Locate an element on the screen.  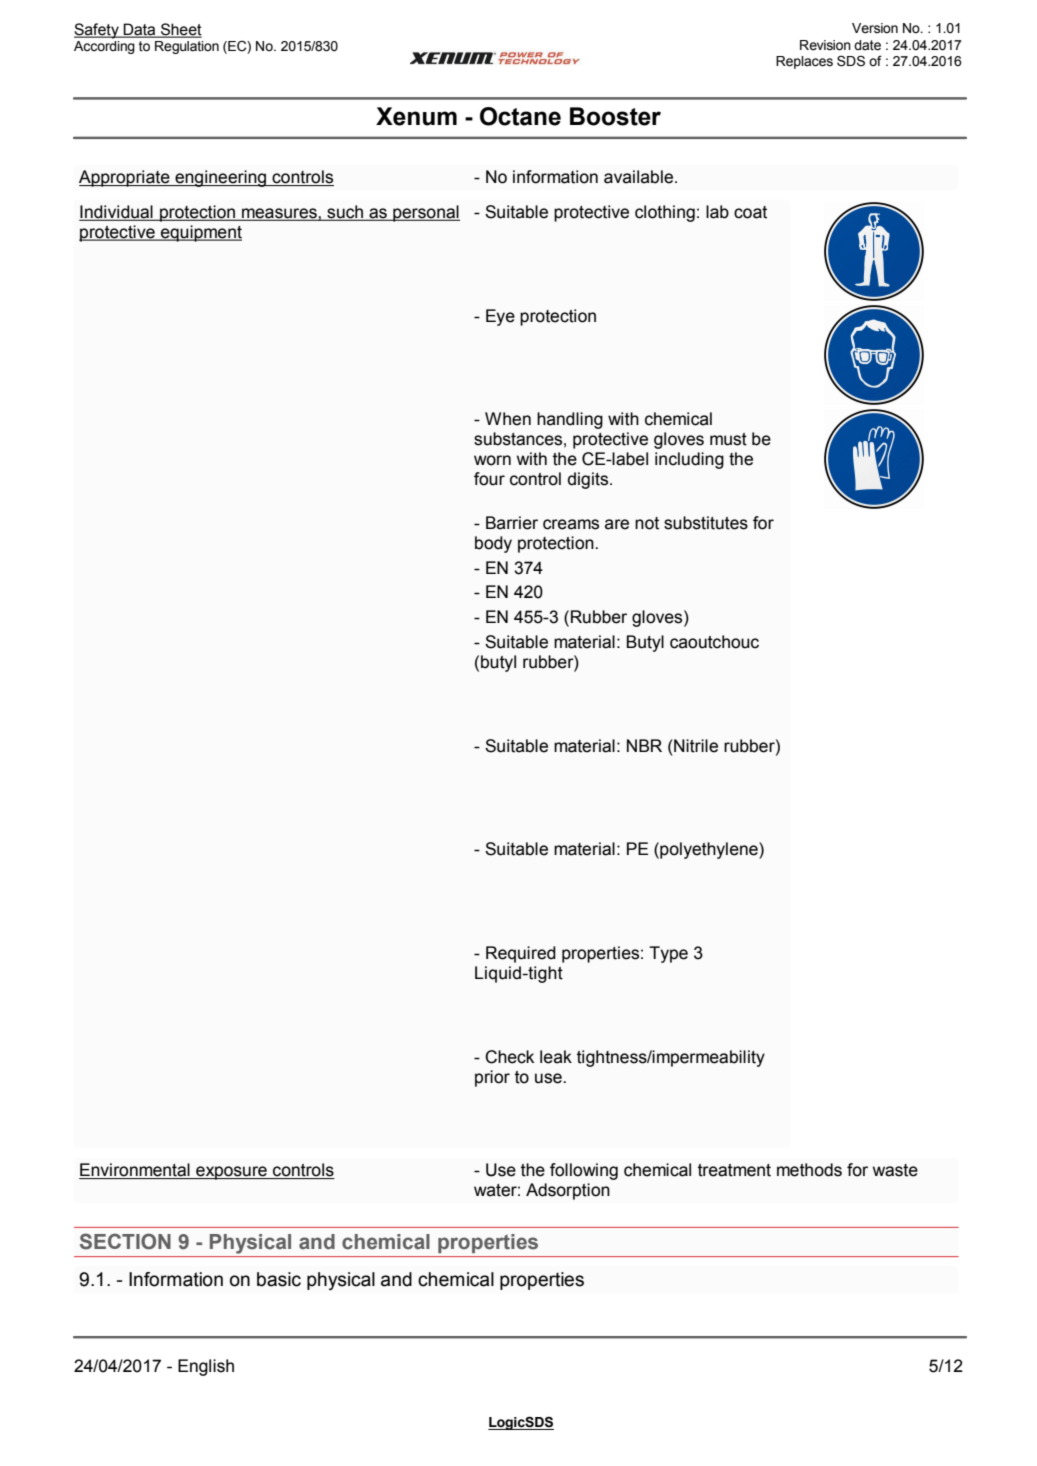
Required is located at coordinates (521, 954).
